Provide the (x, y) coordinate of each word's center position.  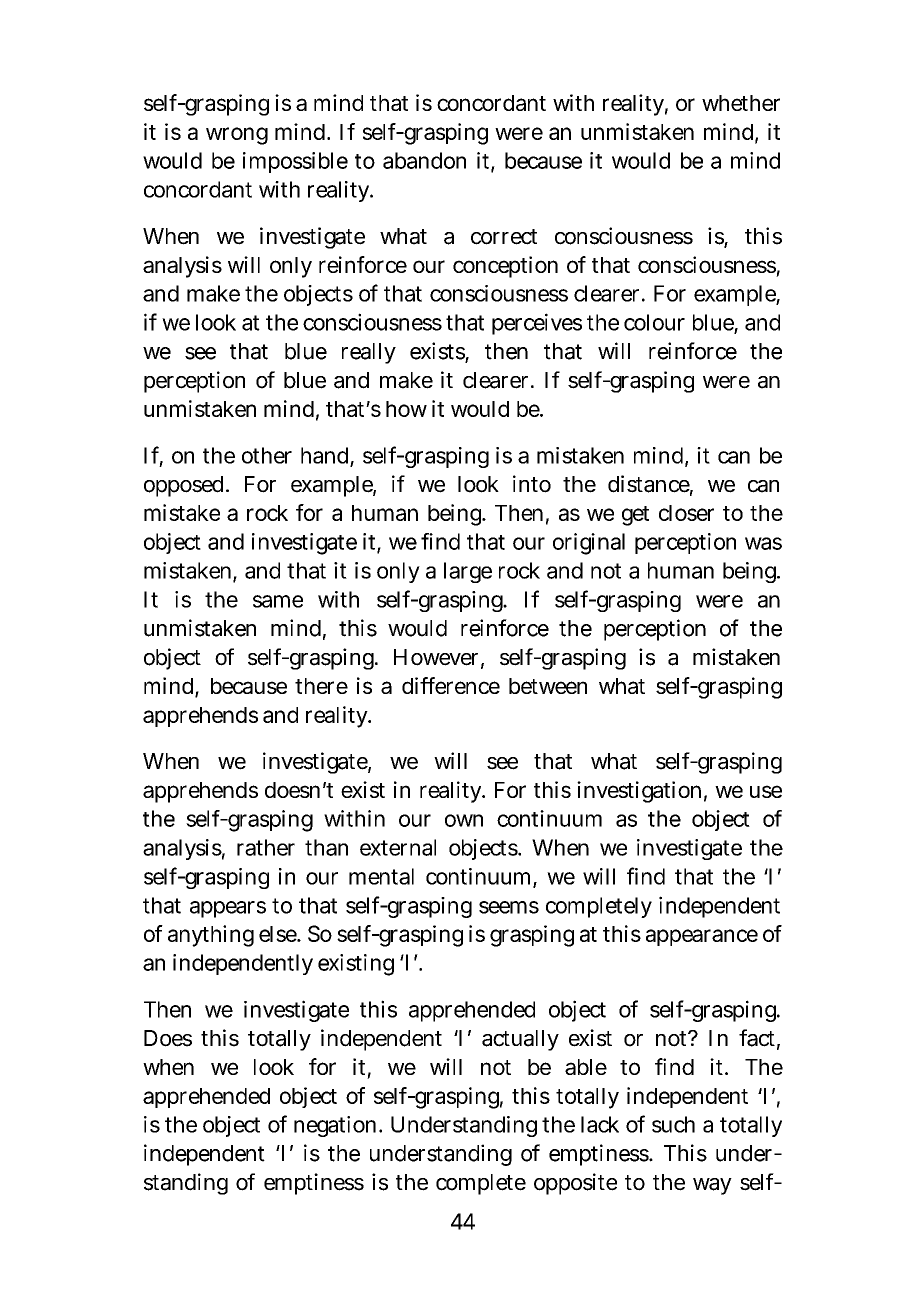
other (267, 455)
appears (228, 909)
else (279, 934)
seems (509, 907)
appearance (702, 937)
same (278, 601)
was (763, 543)
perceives (537, 324)
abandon (424, 160)
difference (451, 685)
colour (654, 322)
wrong (237, 136)
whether (741, 103)
